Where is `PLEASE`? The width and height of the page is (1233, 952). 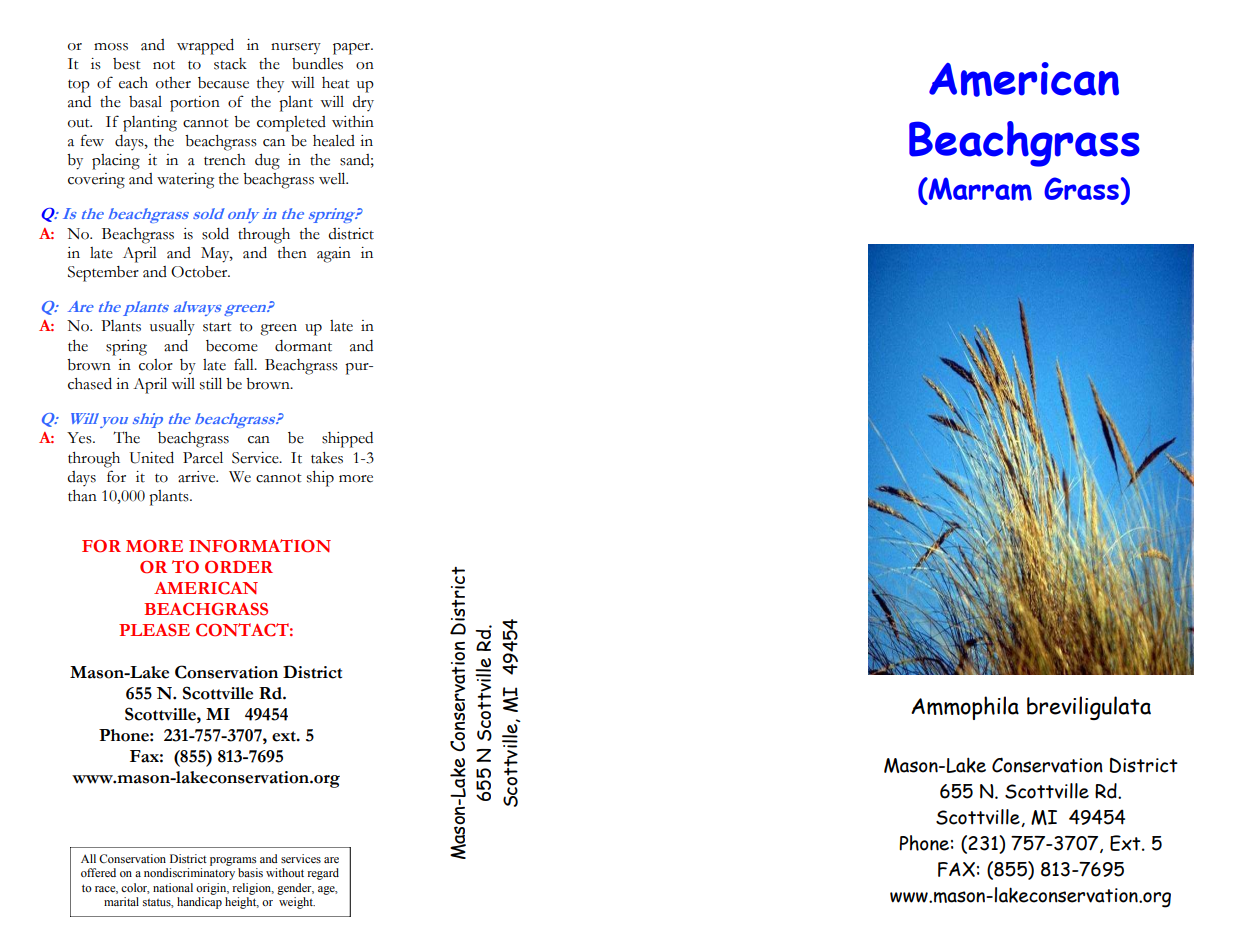 PLEASE is located at coordinates (154, 630).
